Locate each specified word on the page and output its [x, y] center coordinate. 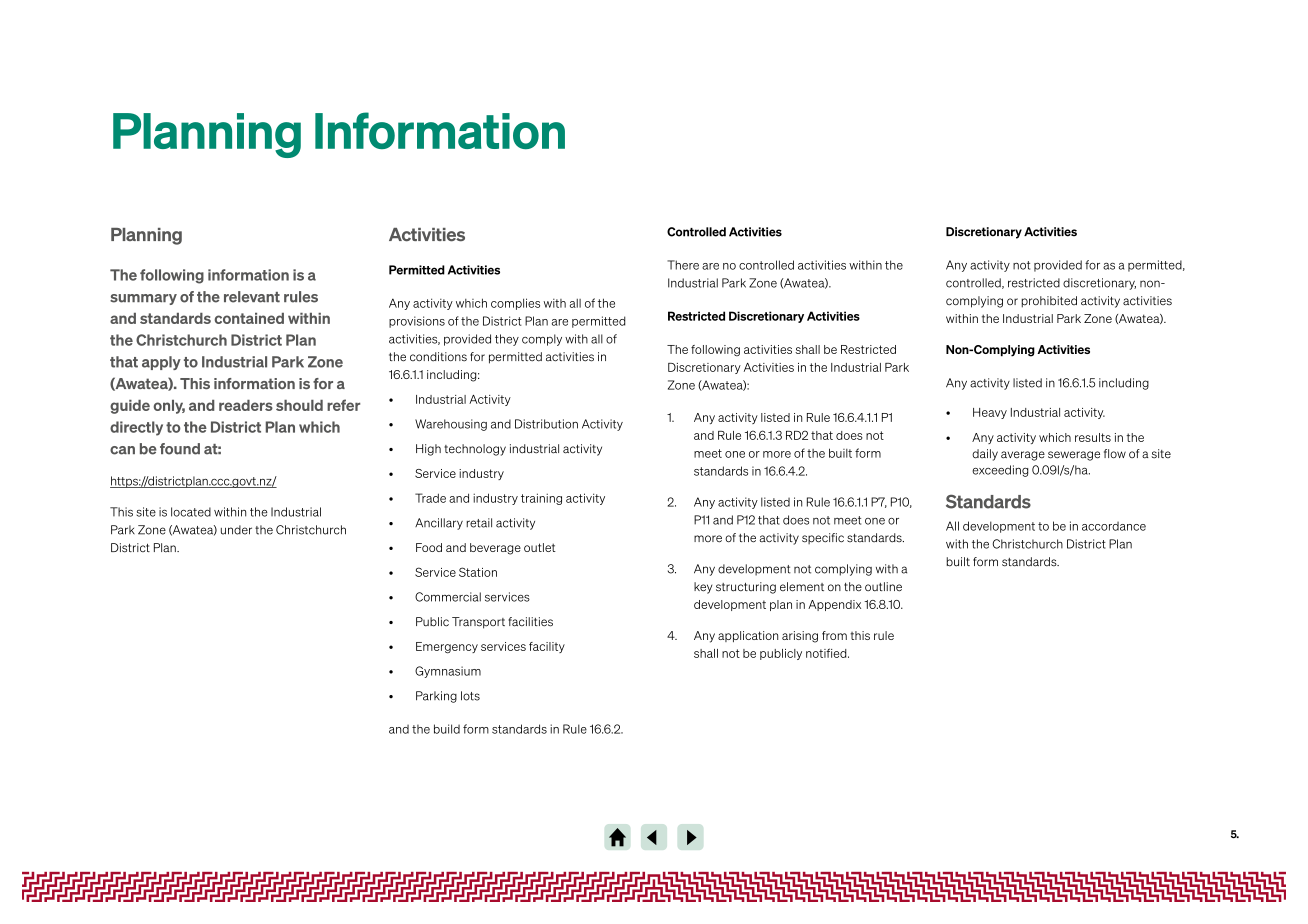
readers [246, 405]
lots [470, 696]
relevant [252, 297]
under [236, 530]
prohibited [1049, 302]
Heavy [990, 413]
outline [883, 587]
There [683, 265]
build [447, 729]
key [703, 588]
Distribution [546, 424]
